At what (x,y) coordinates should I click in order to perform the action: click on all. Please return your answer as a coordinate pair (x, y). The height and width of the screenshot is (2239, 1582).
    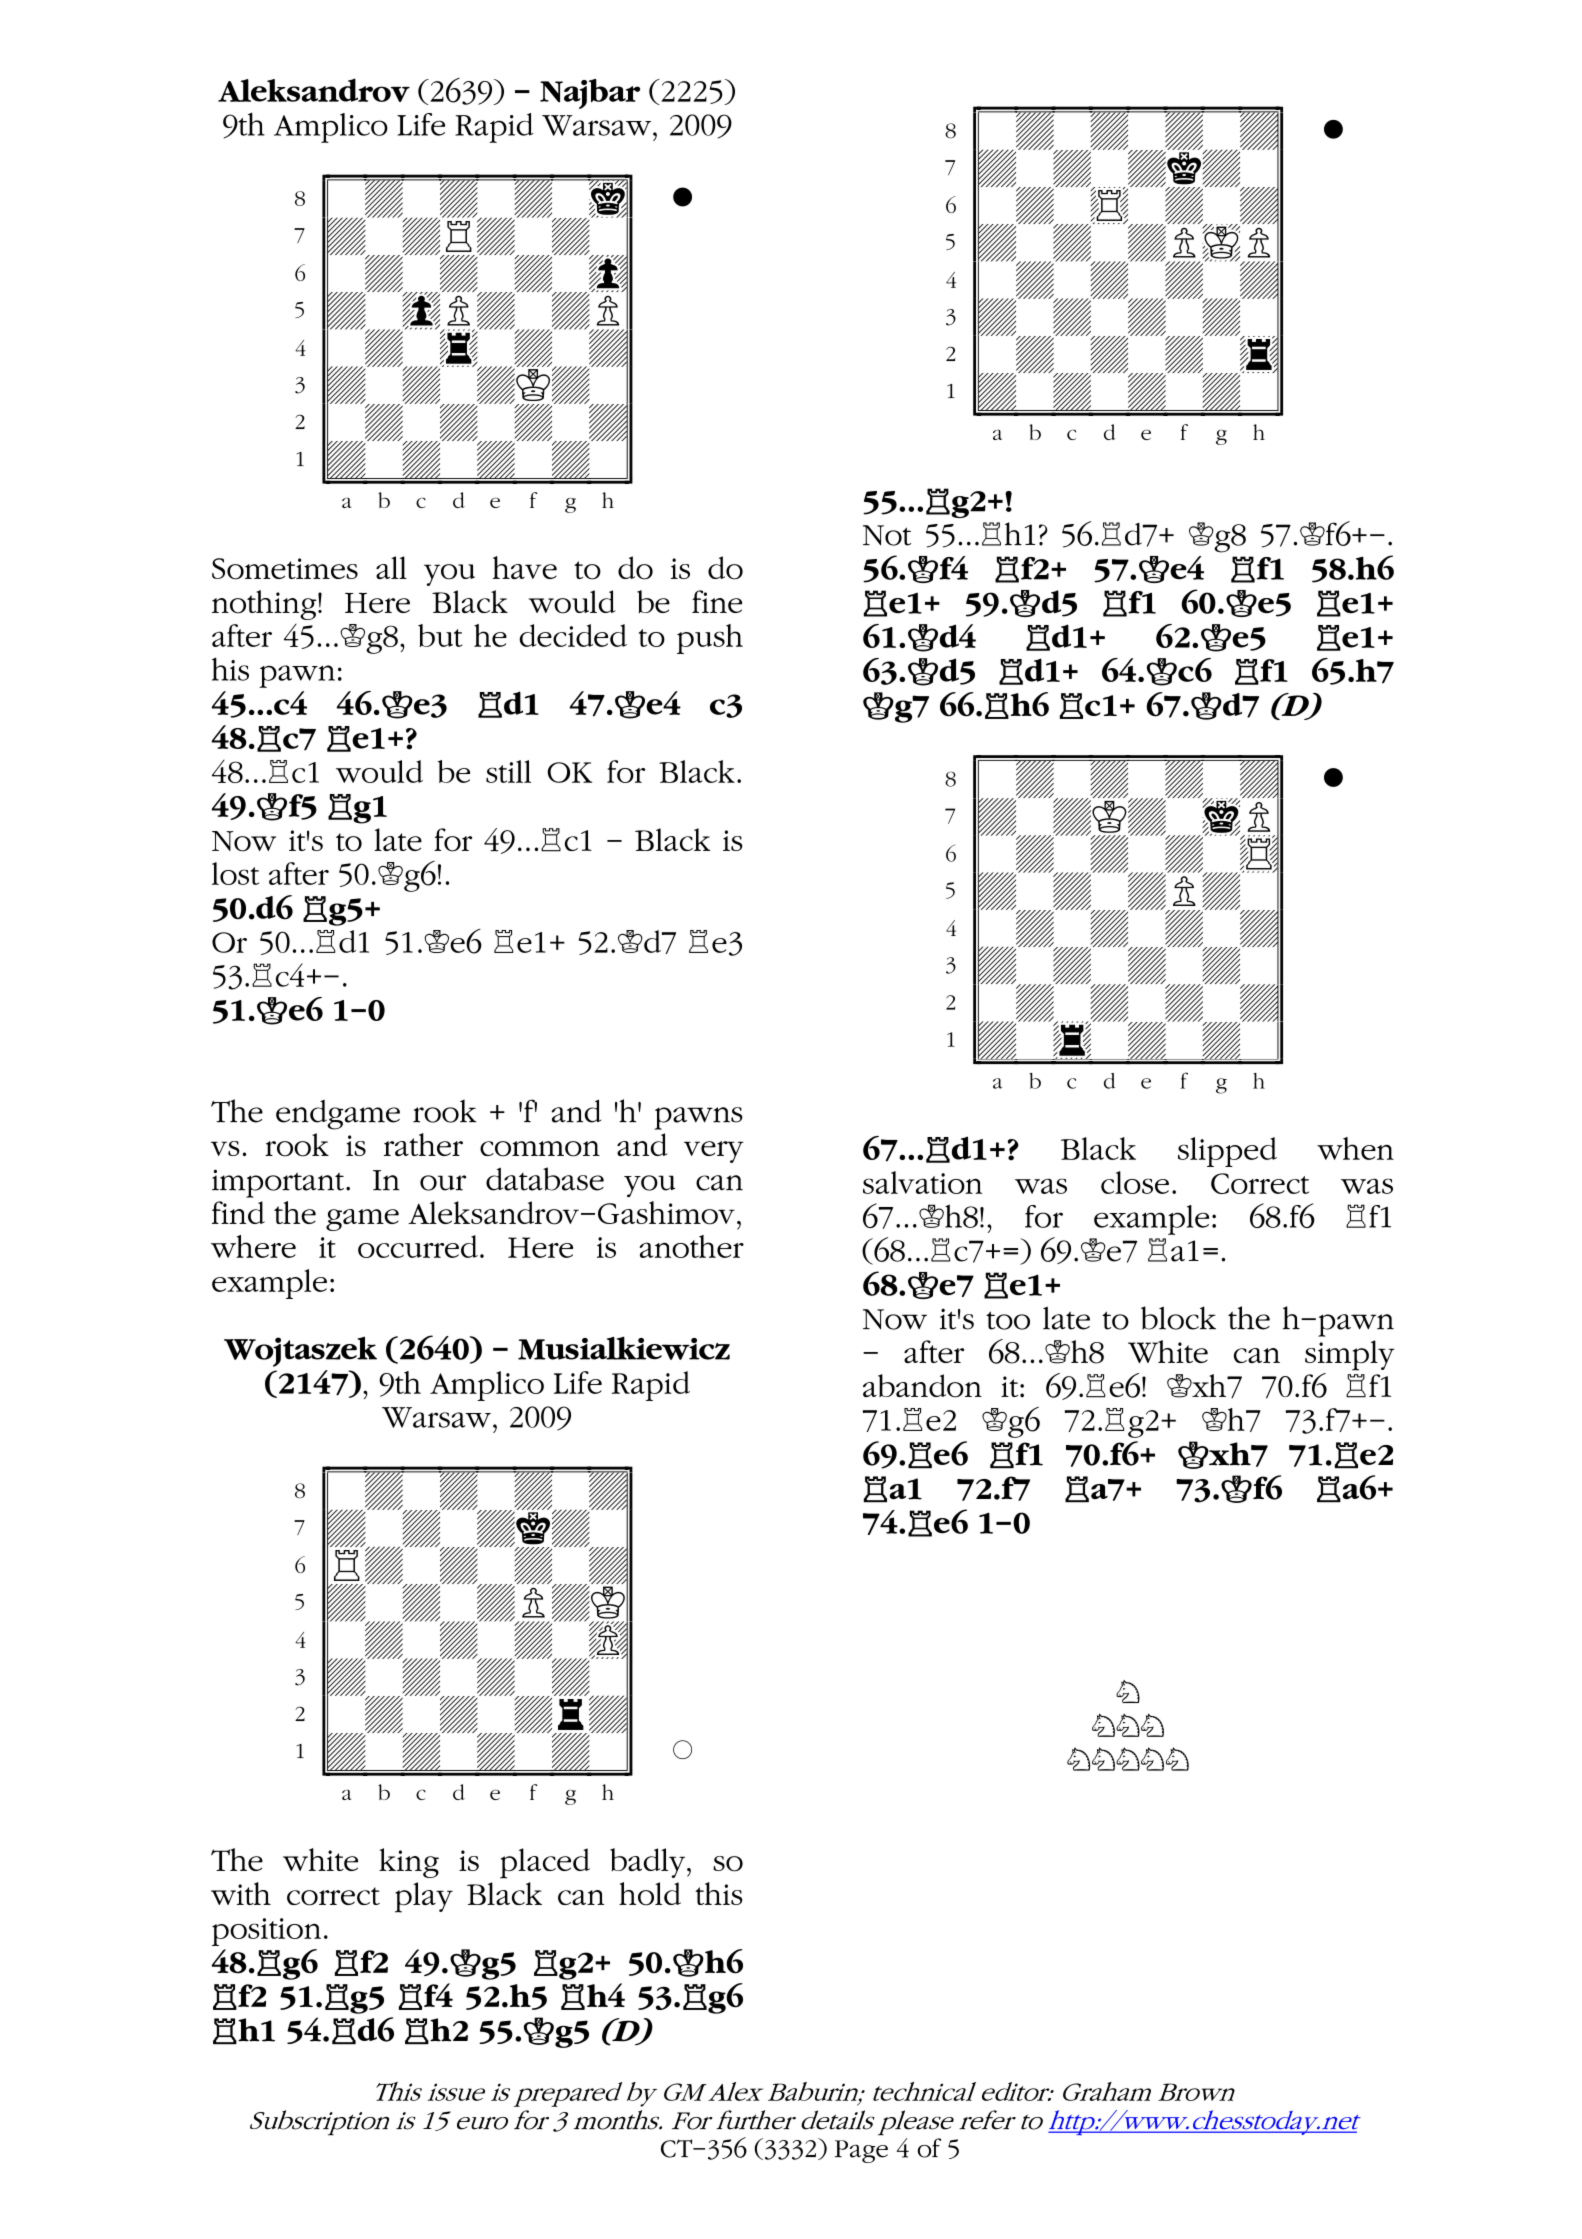
    Looking at the image, I should click on (391, 567).
